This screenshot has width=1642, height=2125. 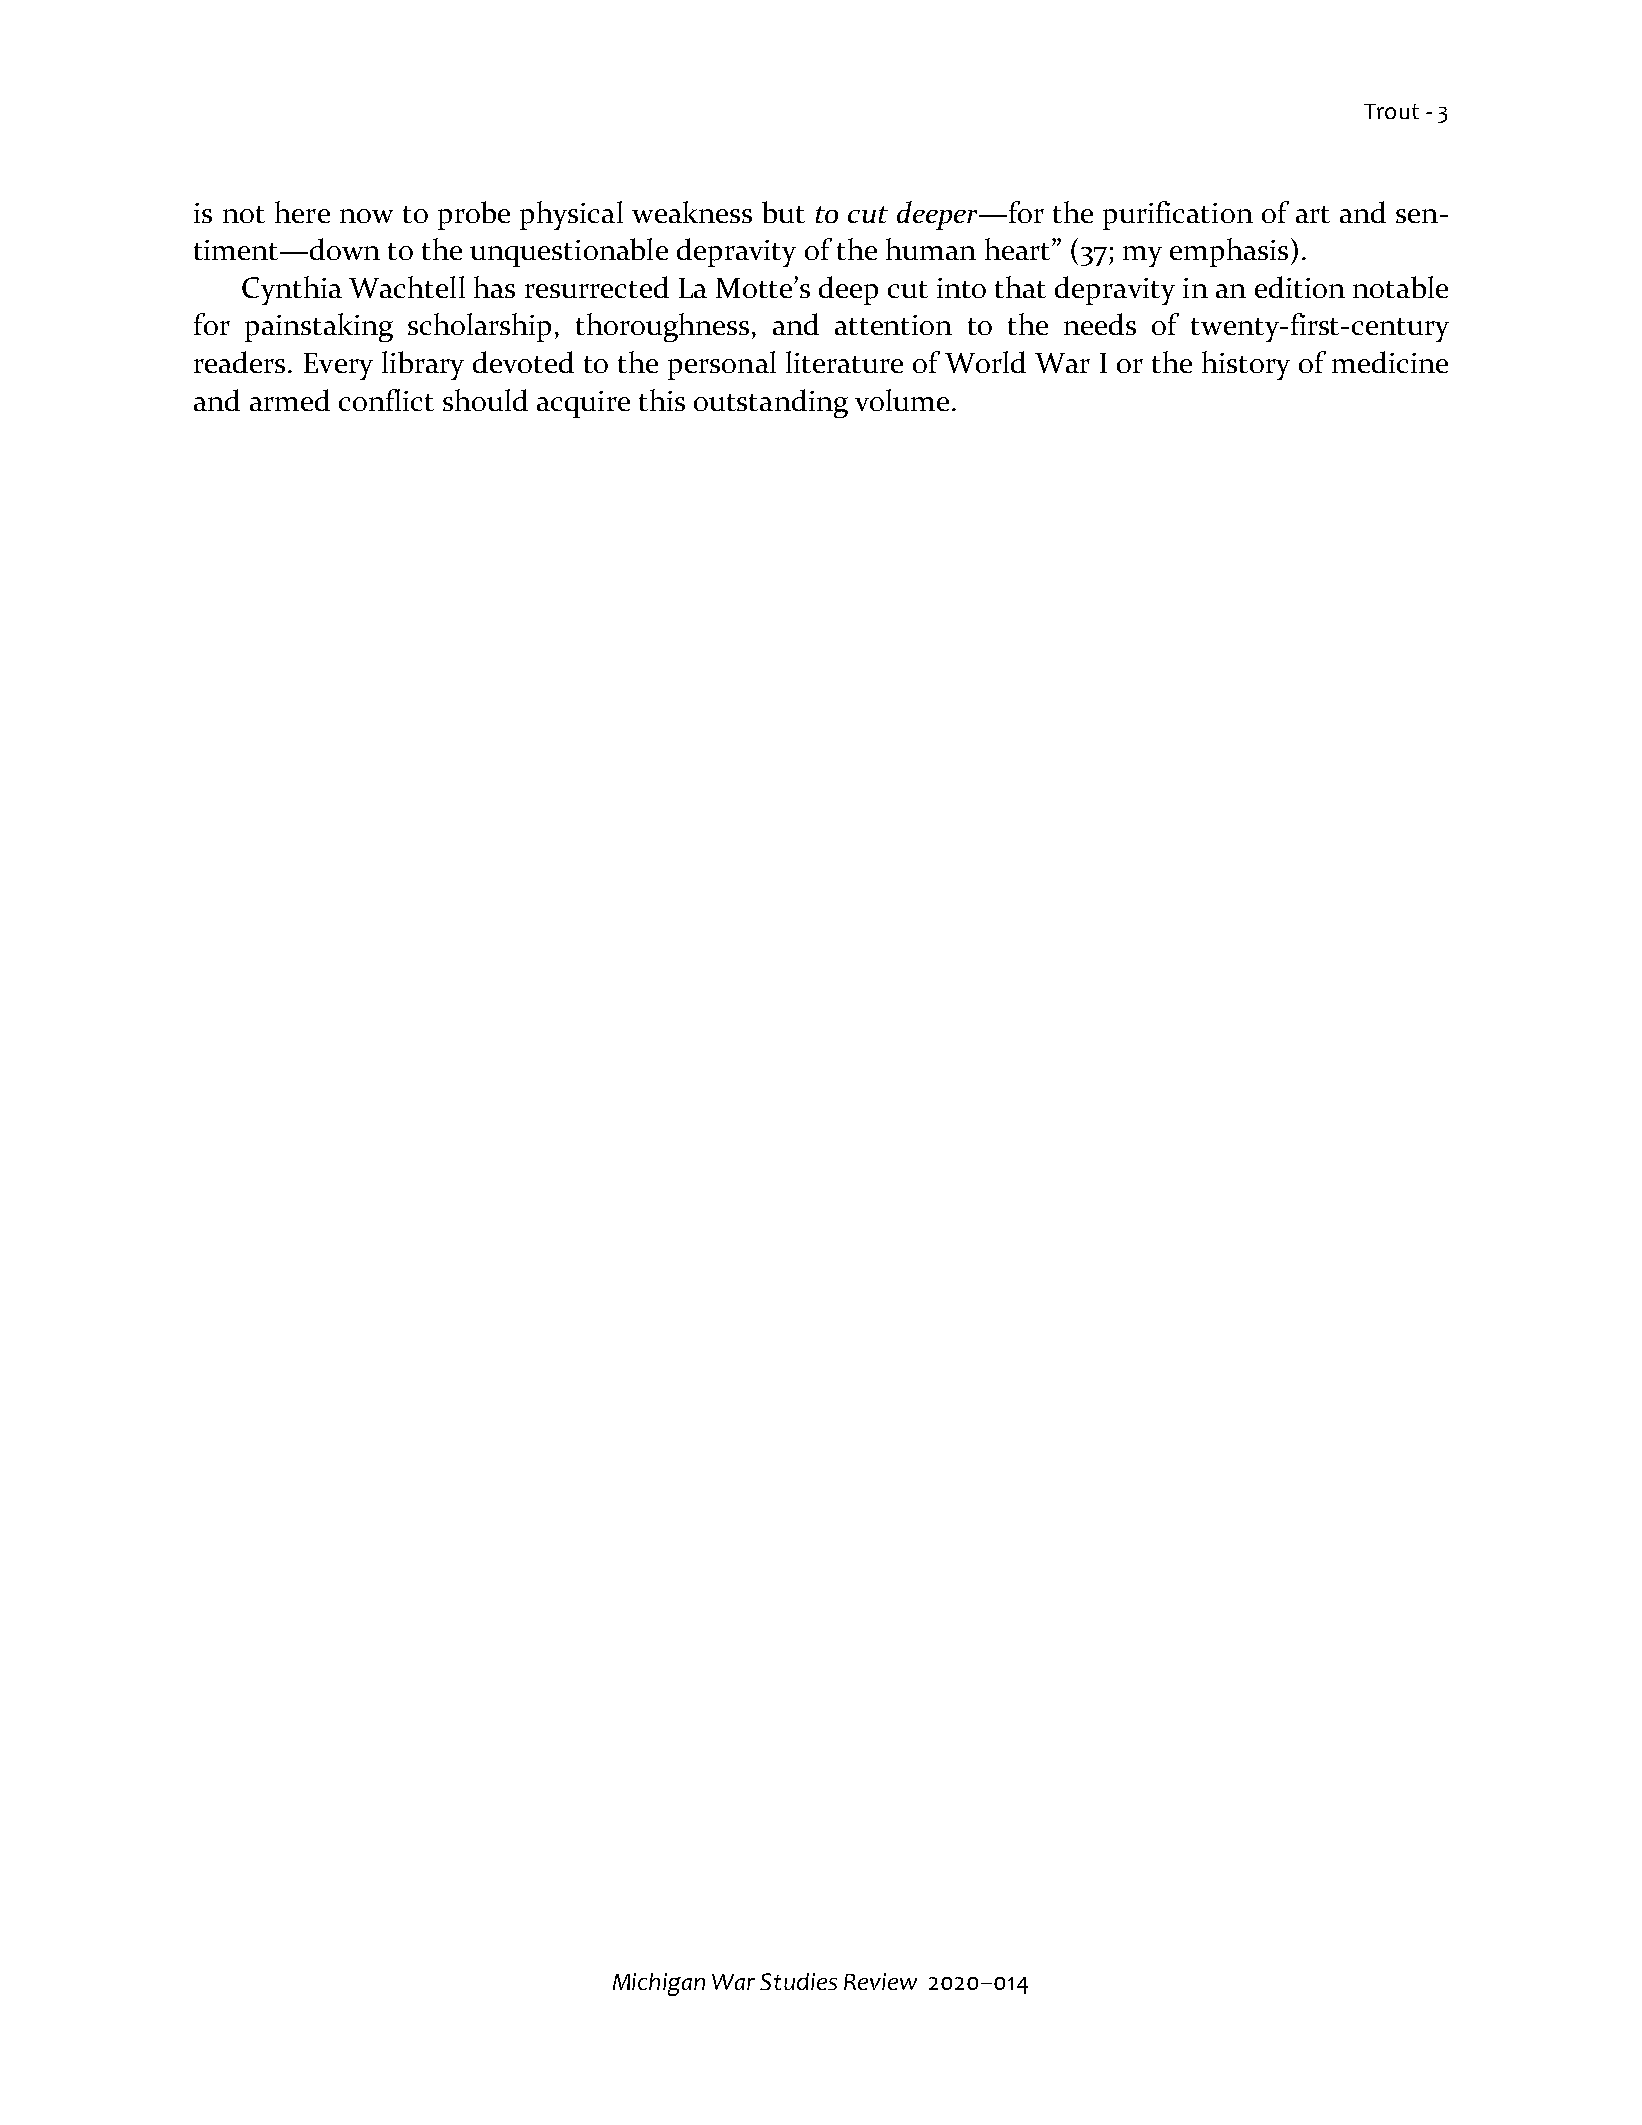 I want to click on Studies, so click(x=798, y=1981).
